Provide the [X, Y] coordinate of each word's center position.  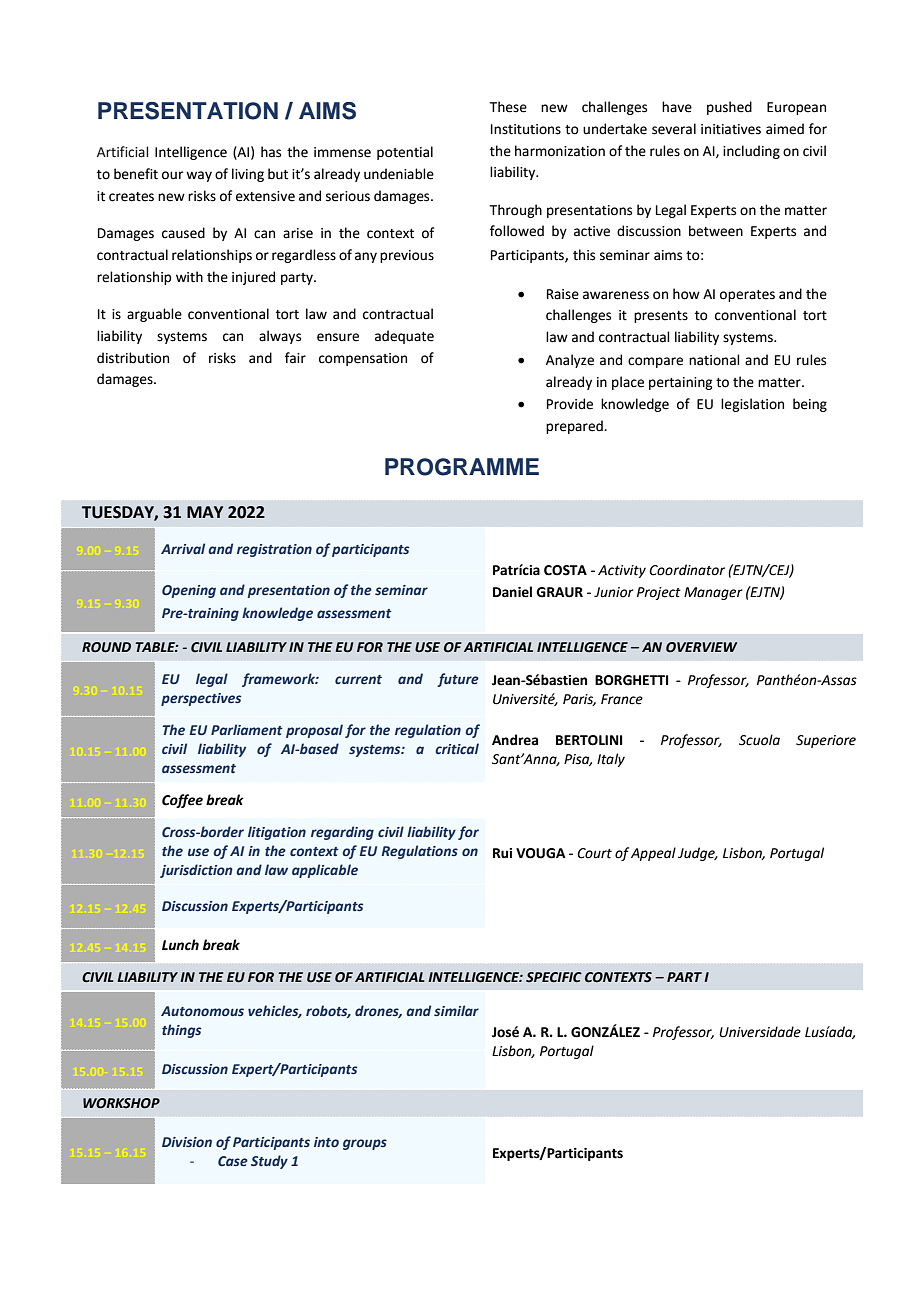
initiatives [731, 129]
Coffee [182, 801]
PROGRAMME [462, 467]
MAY [205, 512]
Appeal [653, 854]
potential [405, 153]
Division [187, 1142]
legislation [752, 405]
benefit [136, 174]
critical [457, 748]
